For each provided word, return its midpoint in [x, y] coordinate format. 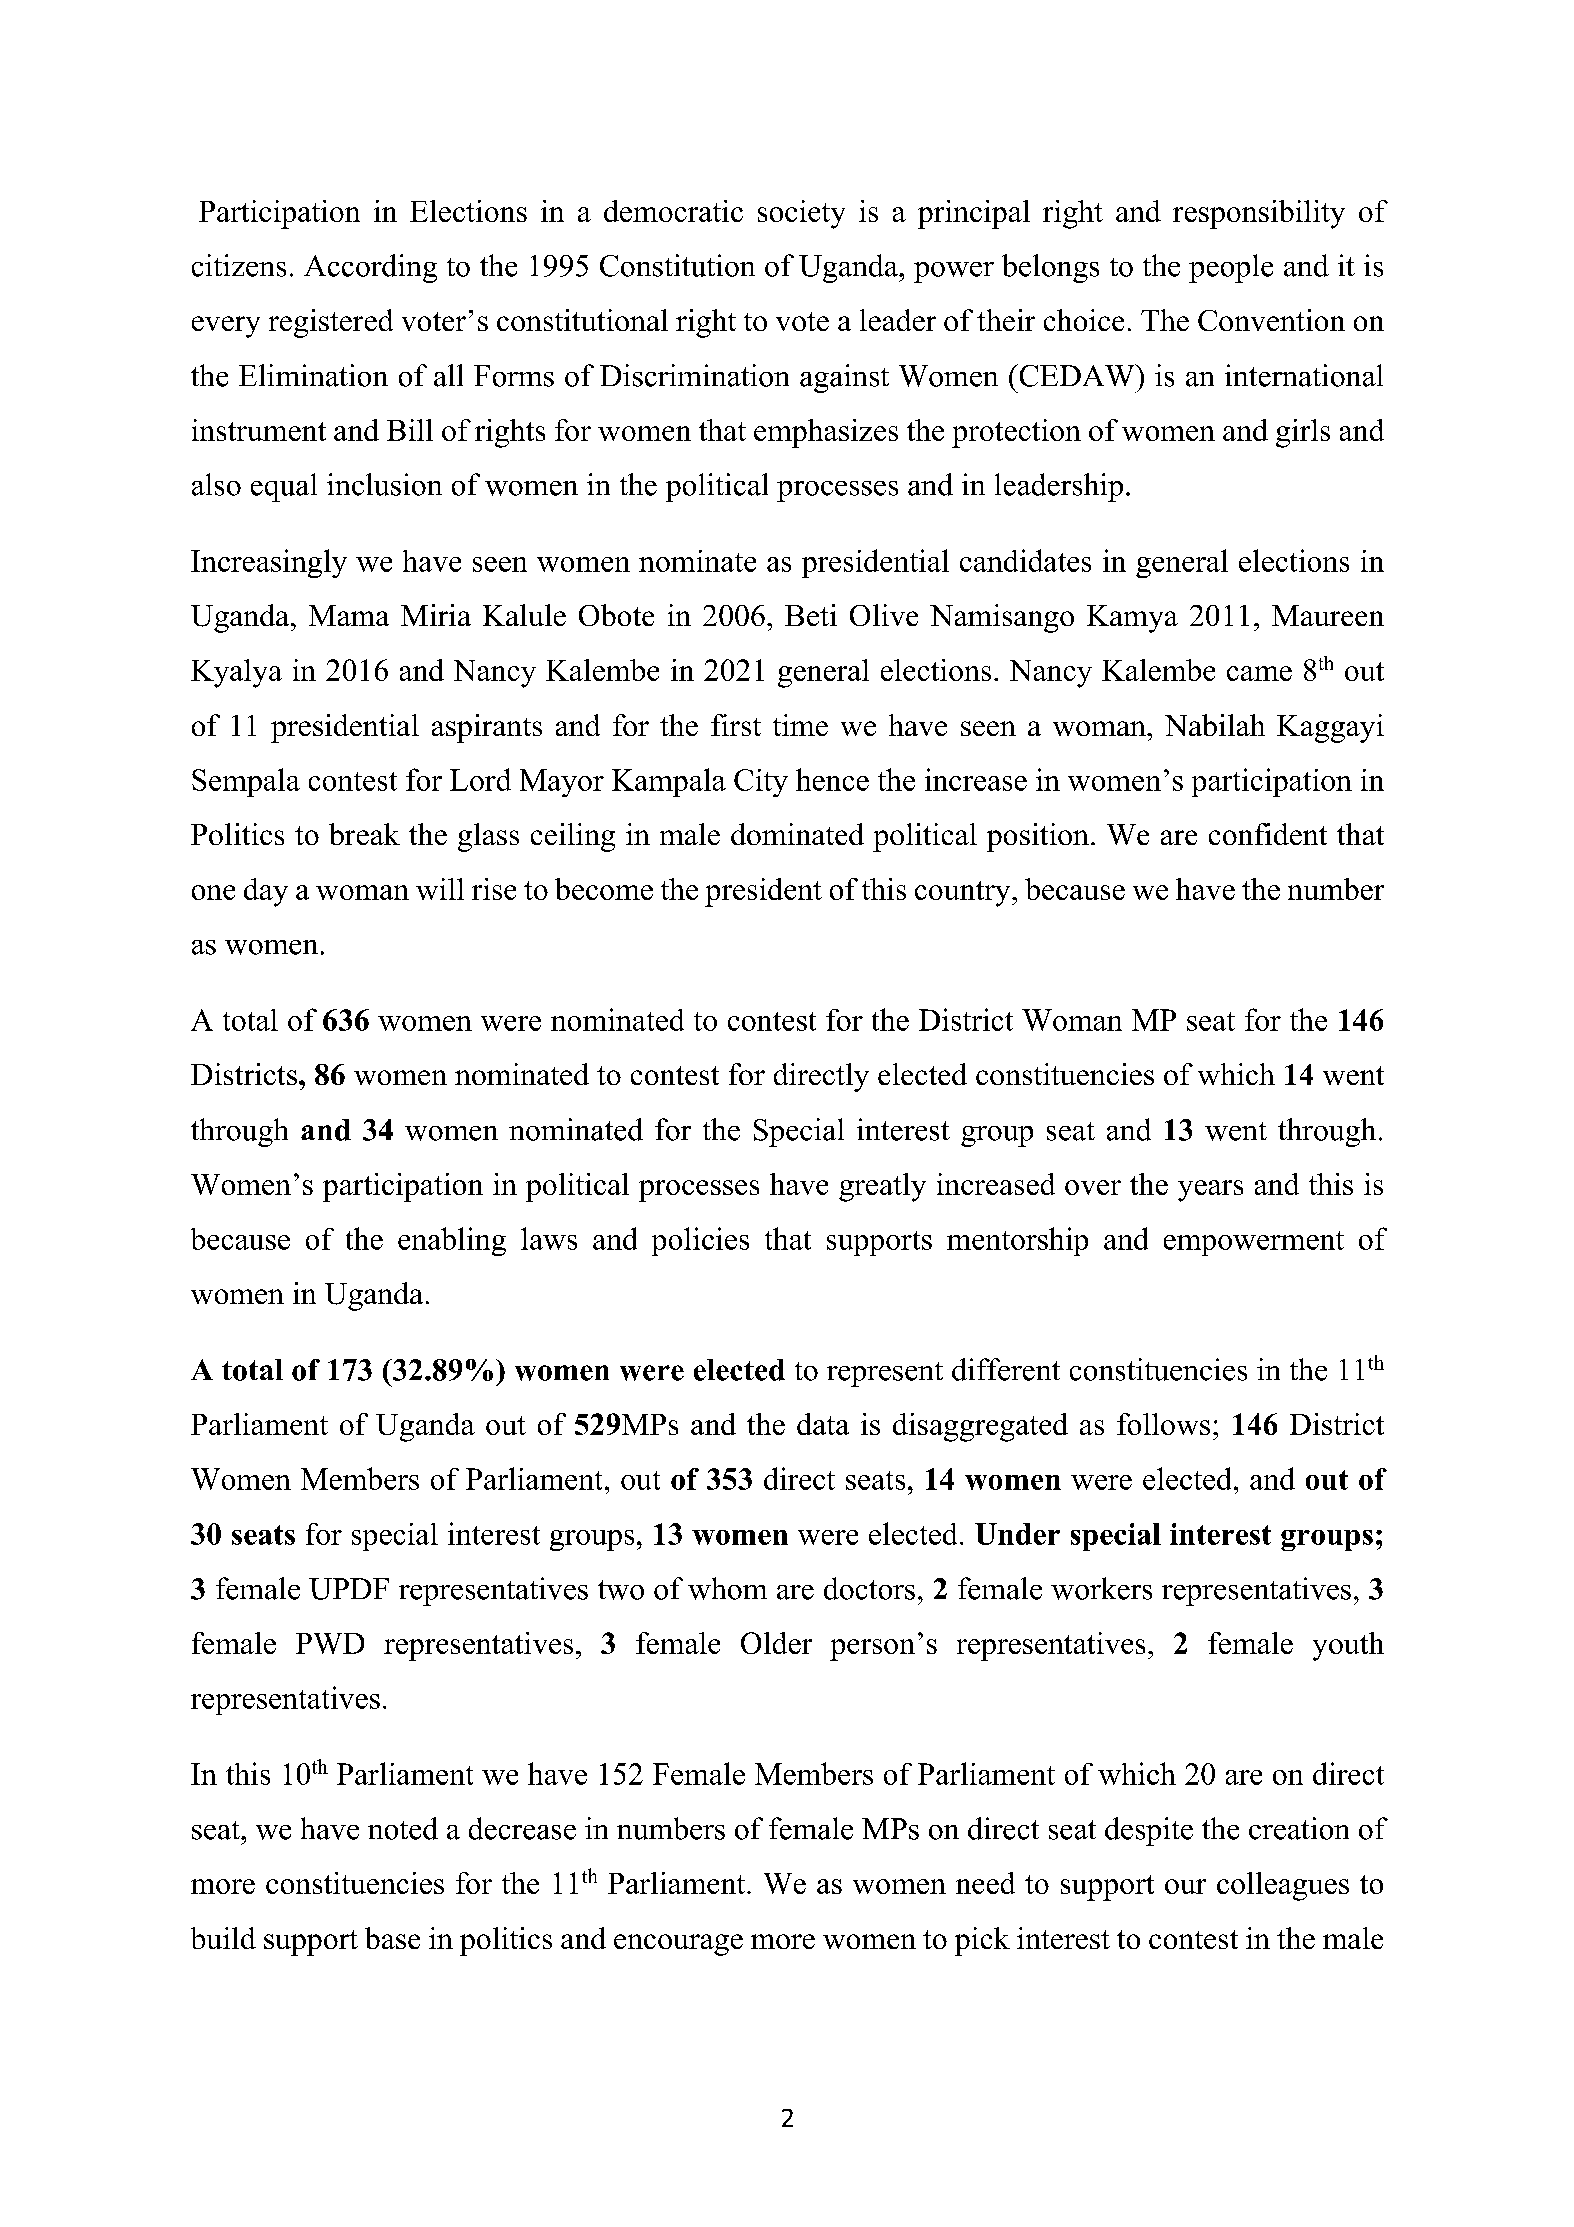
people [1231, 268]
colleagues [1283, 1886]
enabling [452, 1241]
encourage [678, 1945]
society [801, 214]
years [1210, 1191]
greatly [882, 1187]
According [370, 268]
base [392, 1938]
